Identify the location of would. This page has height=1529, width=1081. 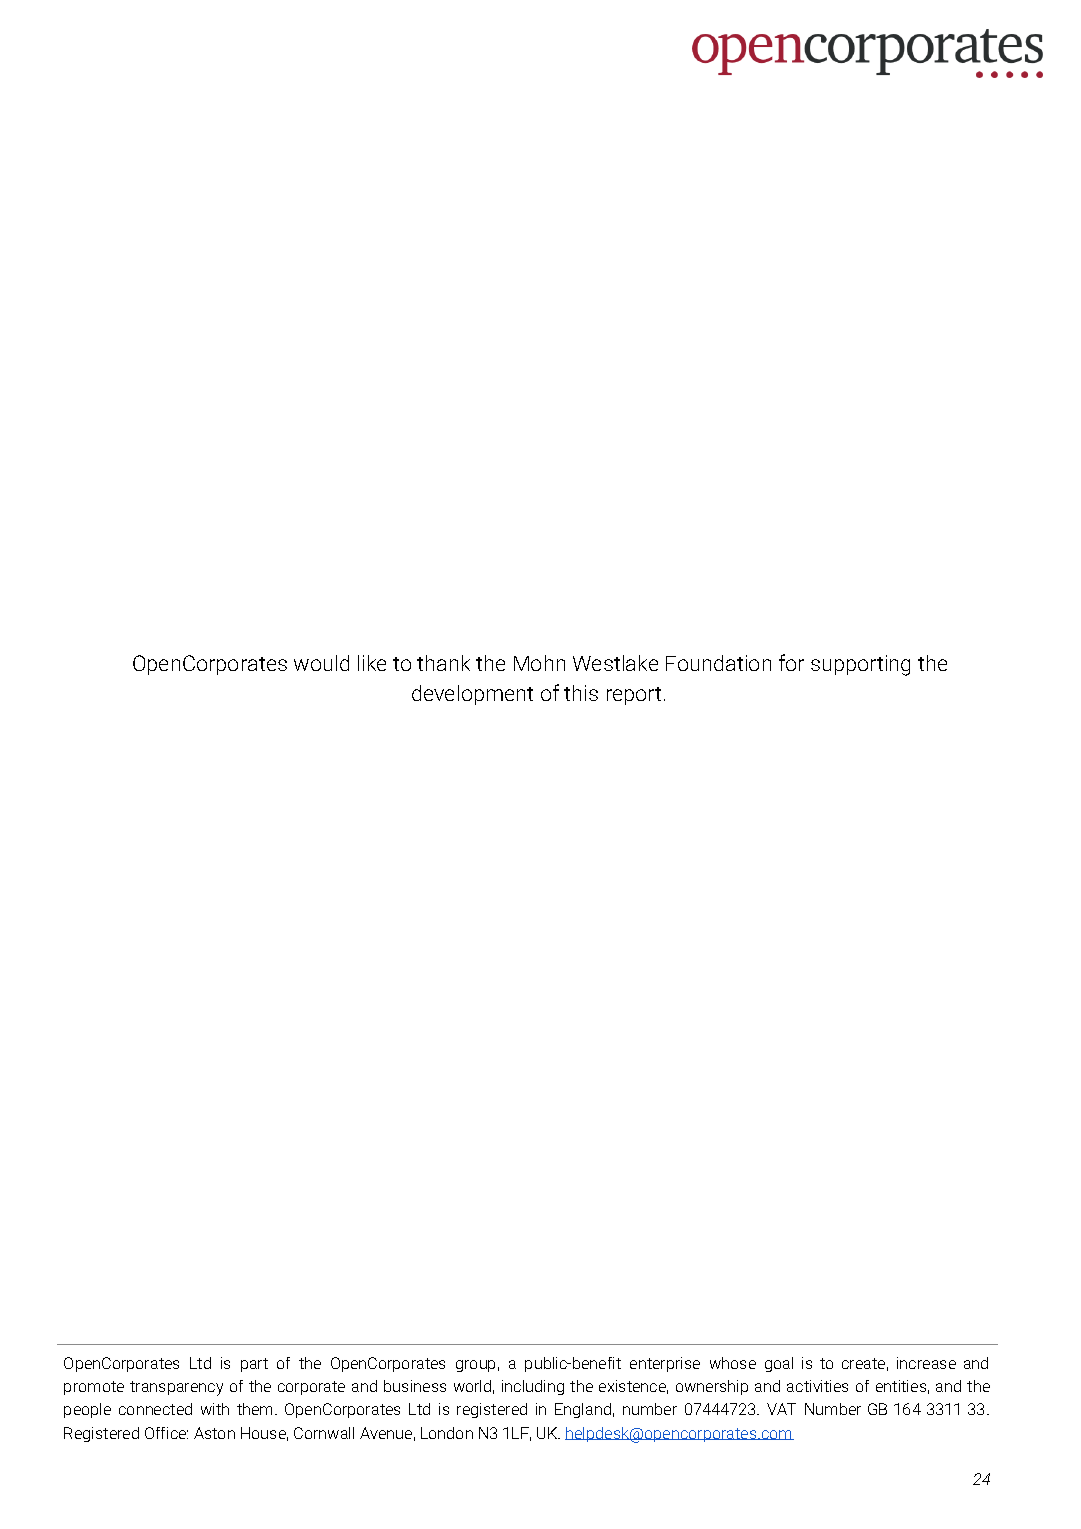
(321, 663).
